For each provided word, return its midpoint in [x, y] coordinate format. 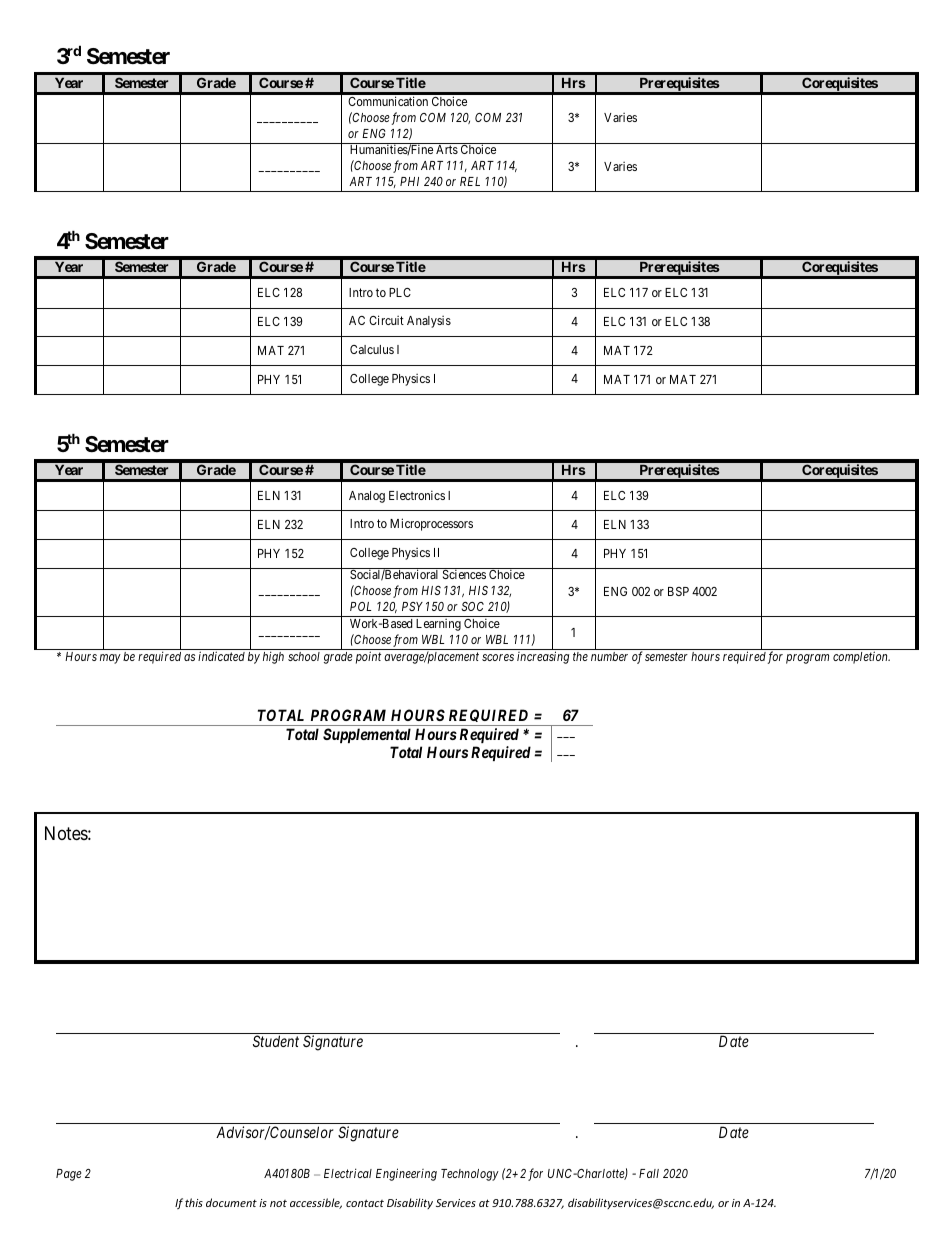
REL [470, 181]
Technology [470, 1175]
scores [498, 657]
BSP [678, 591]
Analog [367, 497]
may [110, 659]
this [194, 1202]
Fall [649, 1173]
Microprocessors [431, 524]
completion [861, 657]
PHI [409, 181]
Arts [447, 149]
